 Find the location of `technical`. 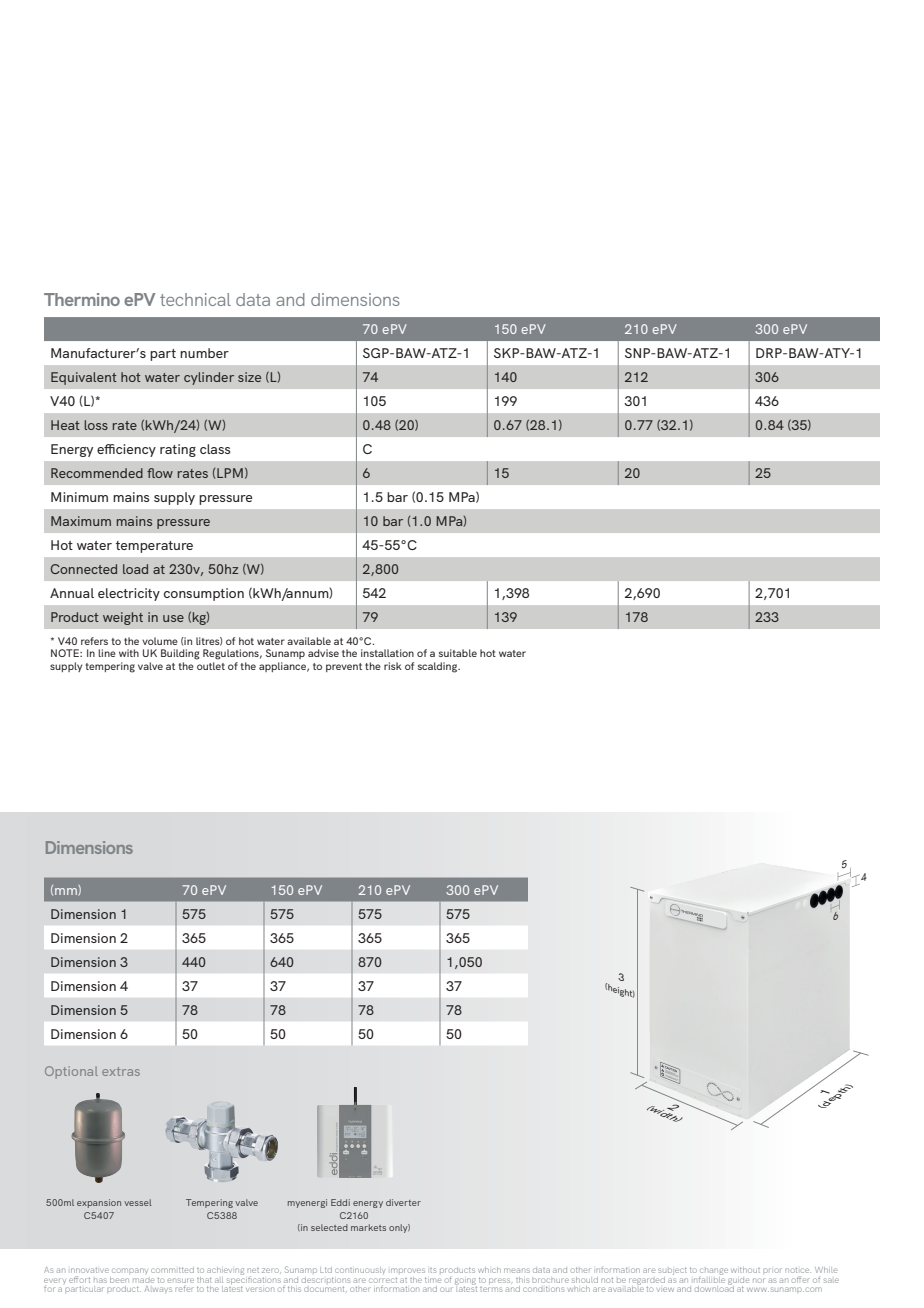

technical is located at coordinates (195, 299).
